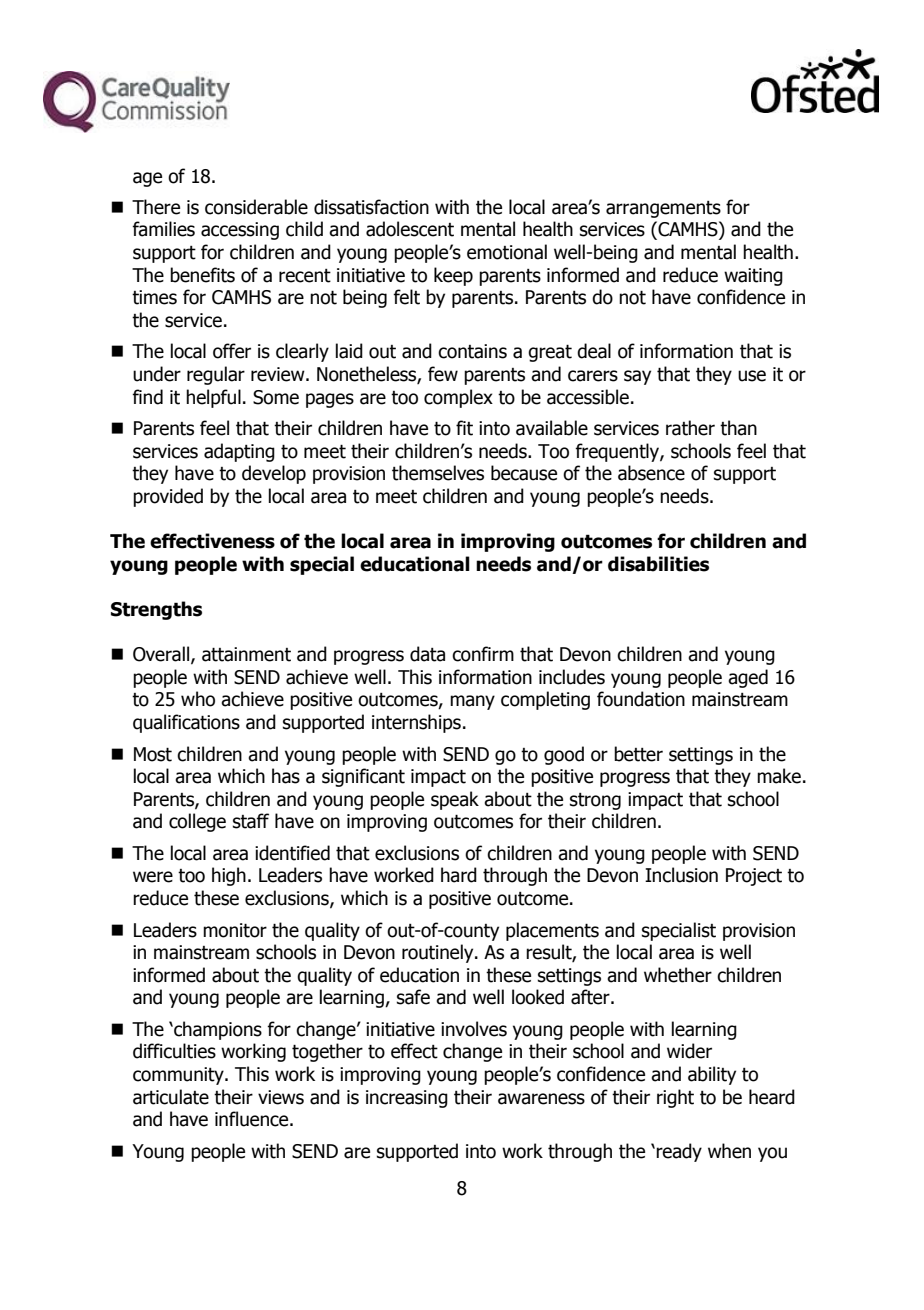 The width and height of the image is (924, 1310). Describe the element at coordinates (748, 678) in the image. I see `aged` at that location.
